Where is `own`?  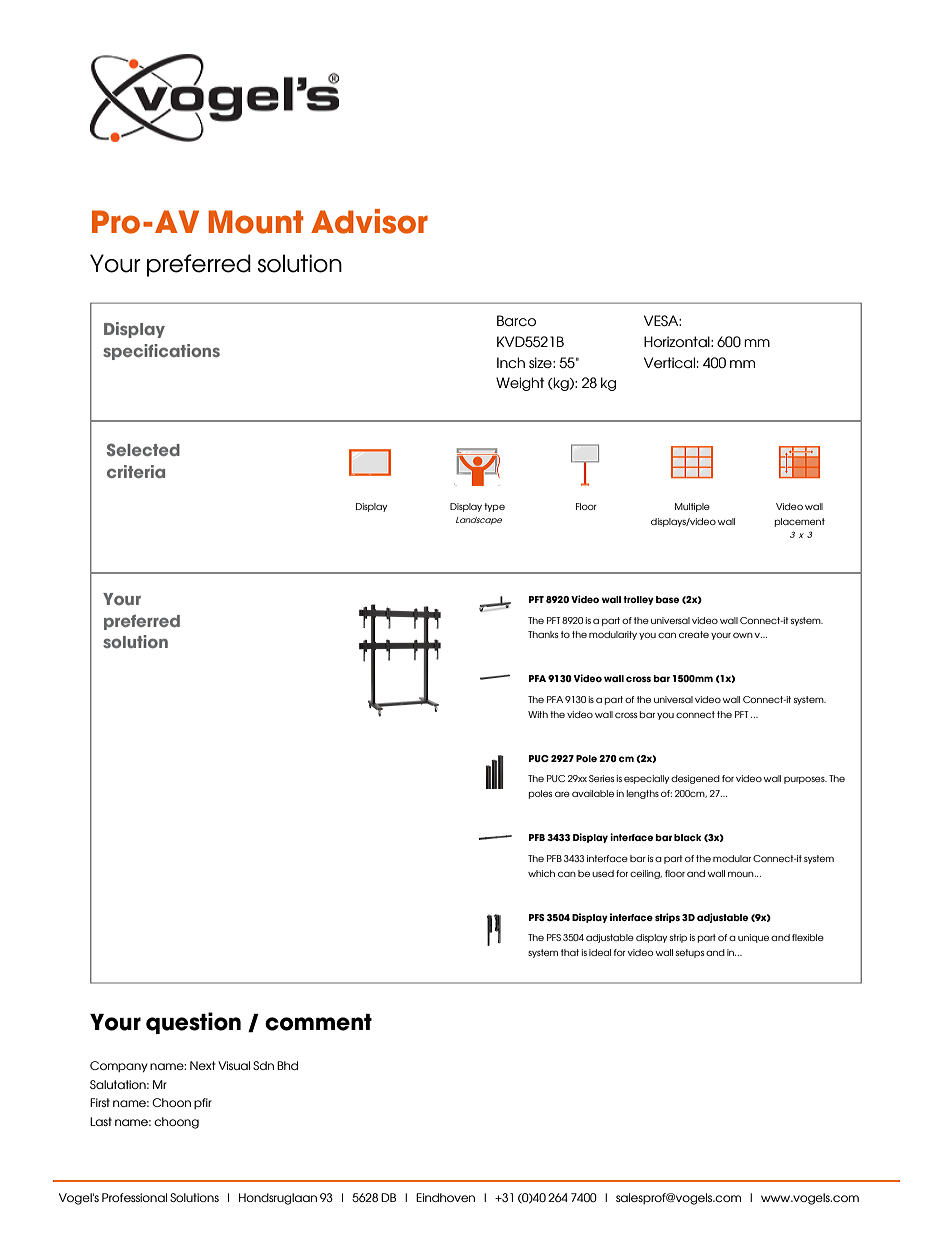
own is located at coordinates (743, 635).
